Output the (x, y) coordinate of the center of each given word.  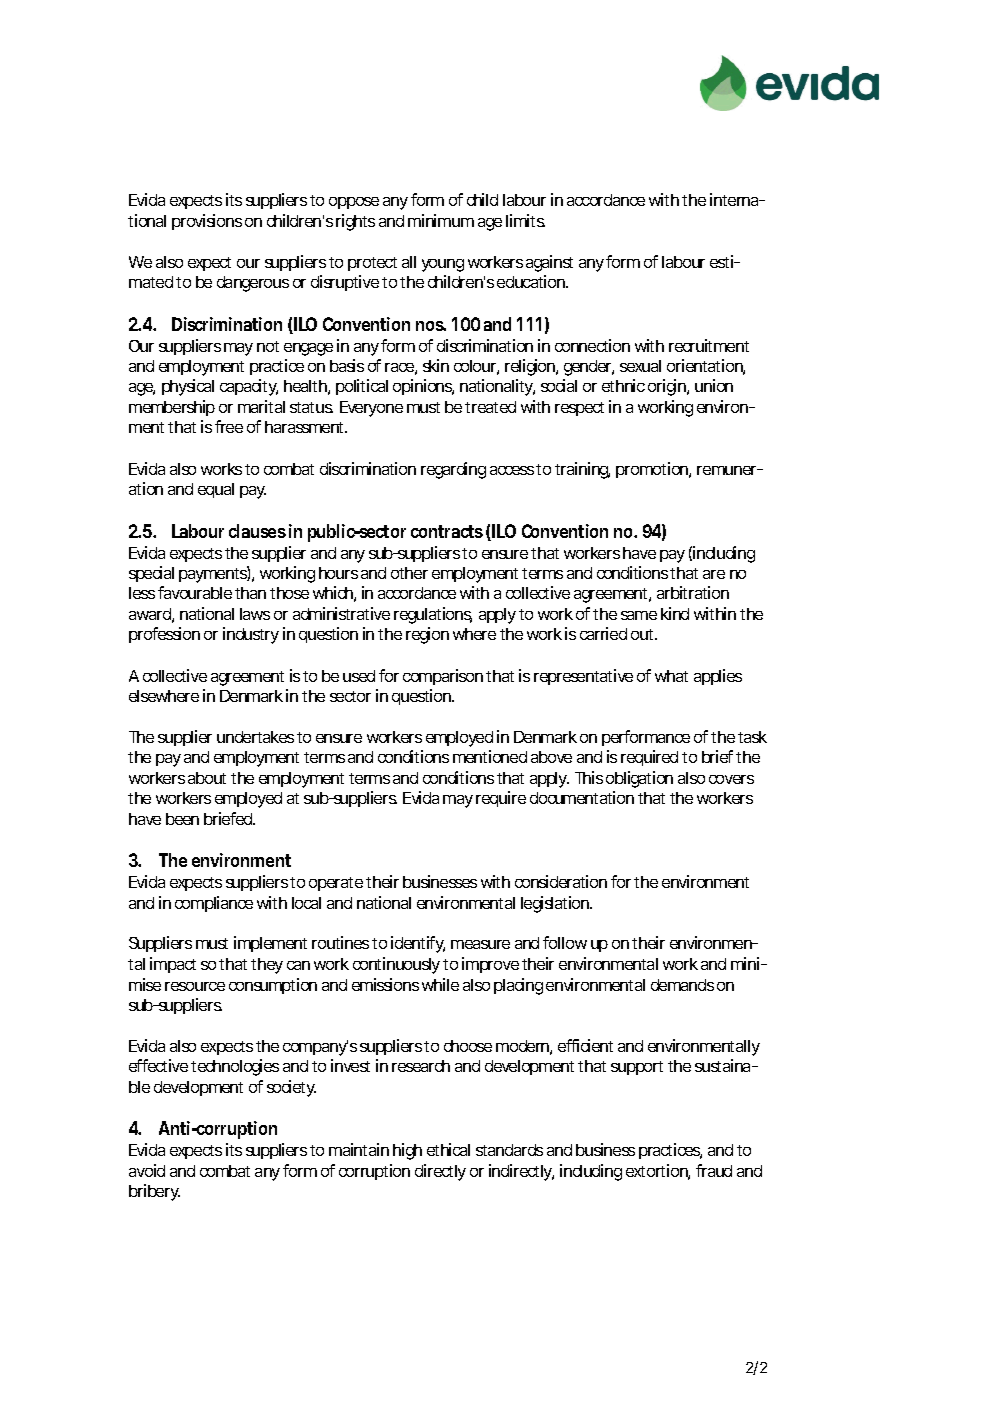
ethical (448, 1149)
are (714, 574)
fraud (714, 1170)
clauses (257, 531)
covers (731, 779)
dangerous (253, 284)
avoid (147, 1170)
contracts (447, 531)
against (549, 263)
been (182, 819)
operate (336, 884)
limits (525, 220)
